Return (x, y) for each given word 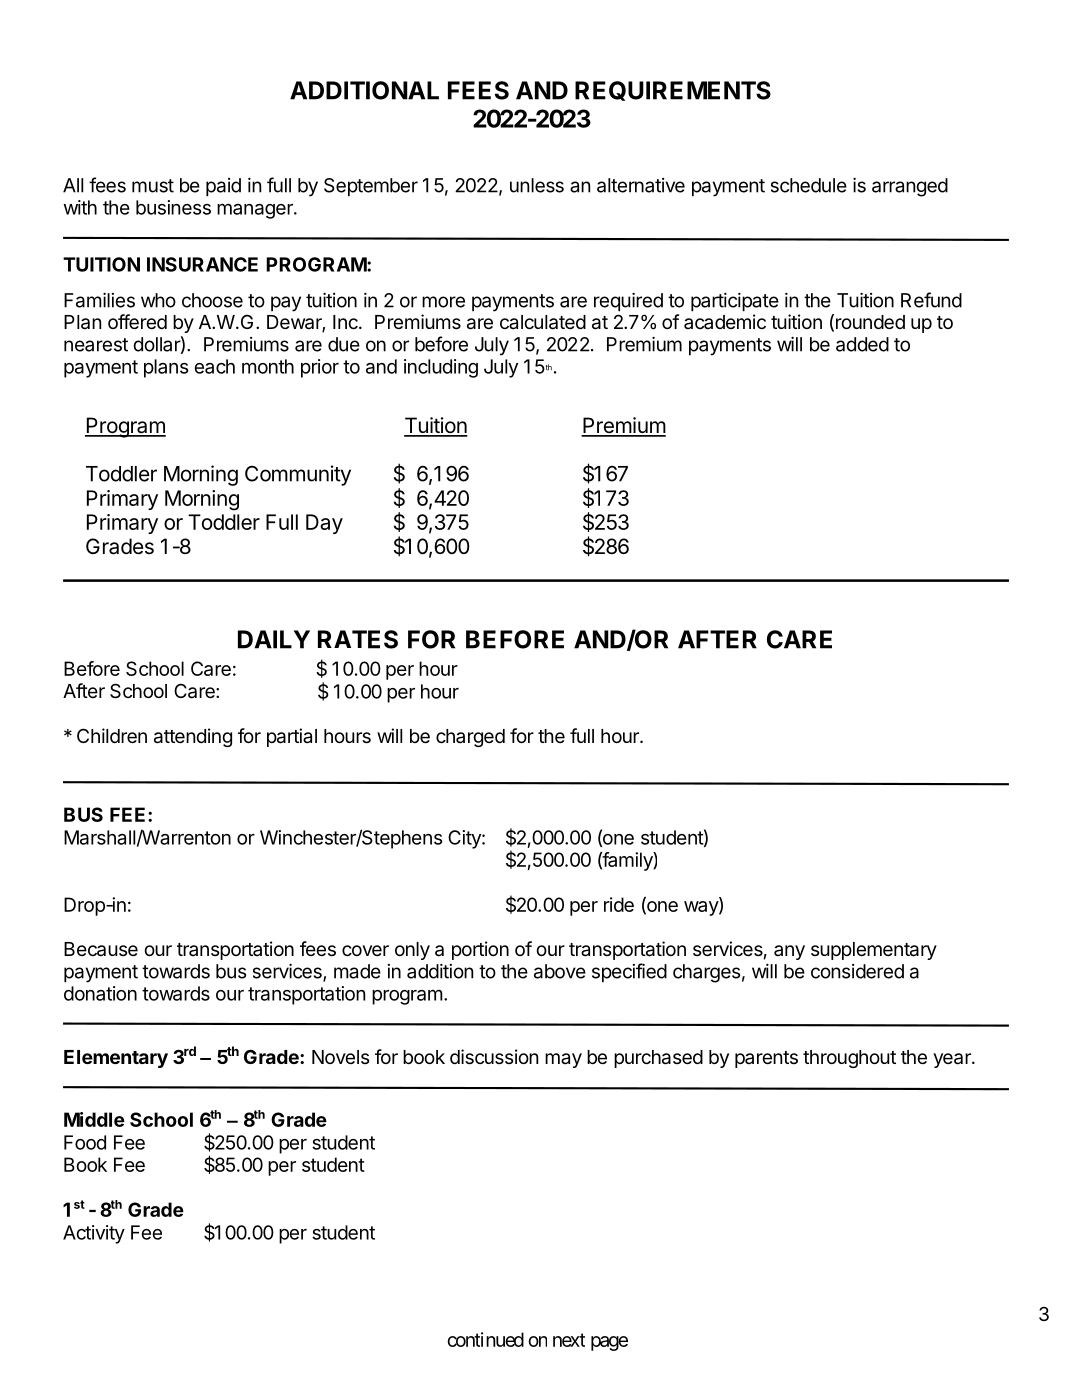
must (153, 186)
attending (193, 737)
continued (485, 1339)
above (560, 971)
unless (537, 185)
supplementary (874, 951)
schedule (809, 185)
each (214, 366)
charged (470, 738)
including (441, 368)
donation (100, 993)
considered (857, 971)
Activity (94, 1234)
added (862, 344)
